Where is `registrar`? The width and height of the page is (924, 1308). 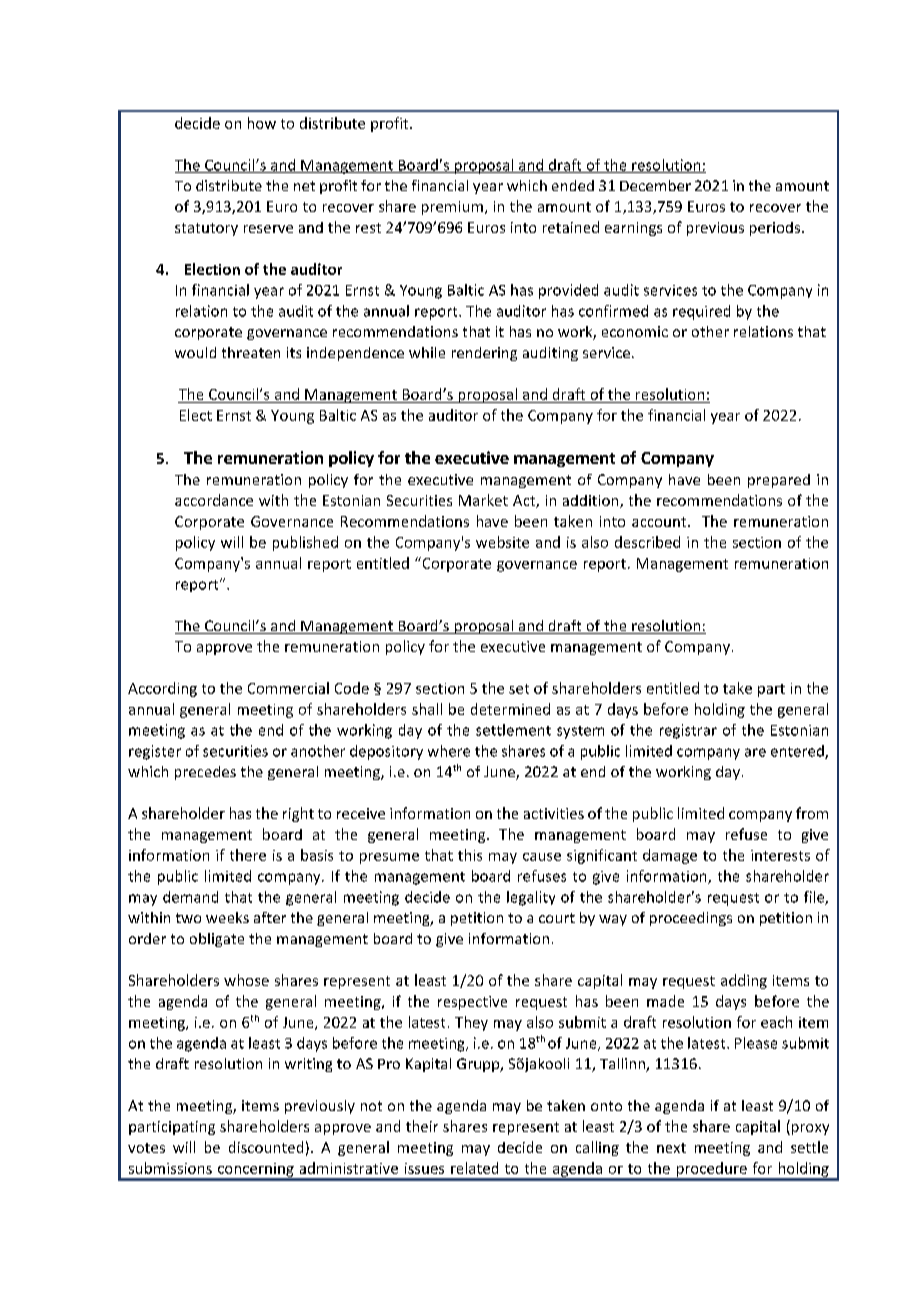 registrar is located at coordinates (688, 731).
